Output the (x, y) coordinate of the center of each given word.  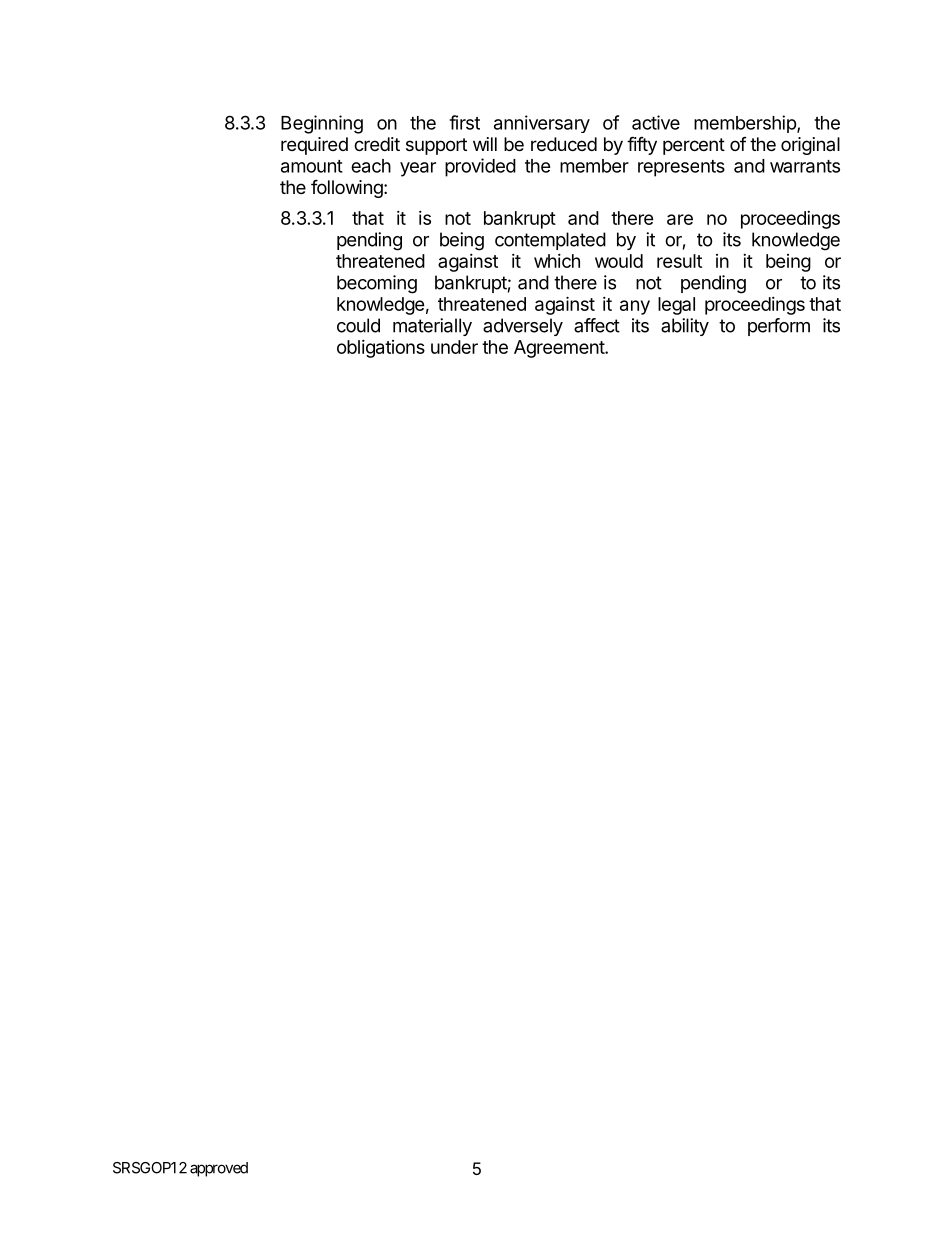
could (358, 325)
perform (779, 327)
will (485, 144)
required (314, 146)
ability (685, 327)
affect (597, 325)
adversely (523, 327)
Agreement (560, 349)
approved (219, 1169)
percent (694, 146)
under (454, 347)
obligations (381, 349)
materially (432, 327)
